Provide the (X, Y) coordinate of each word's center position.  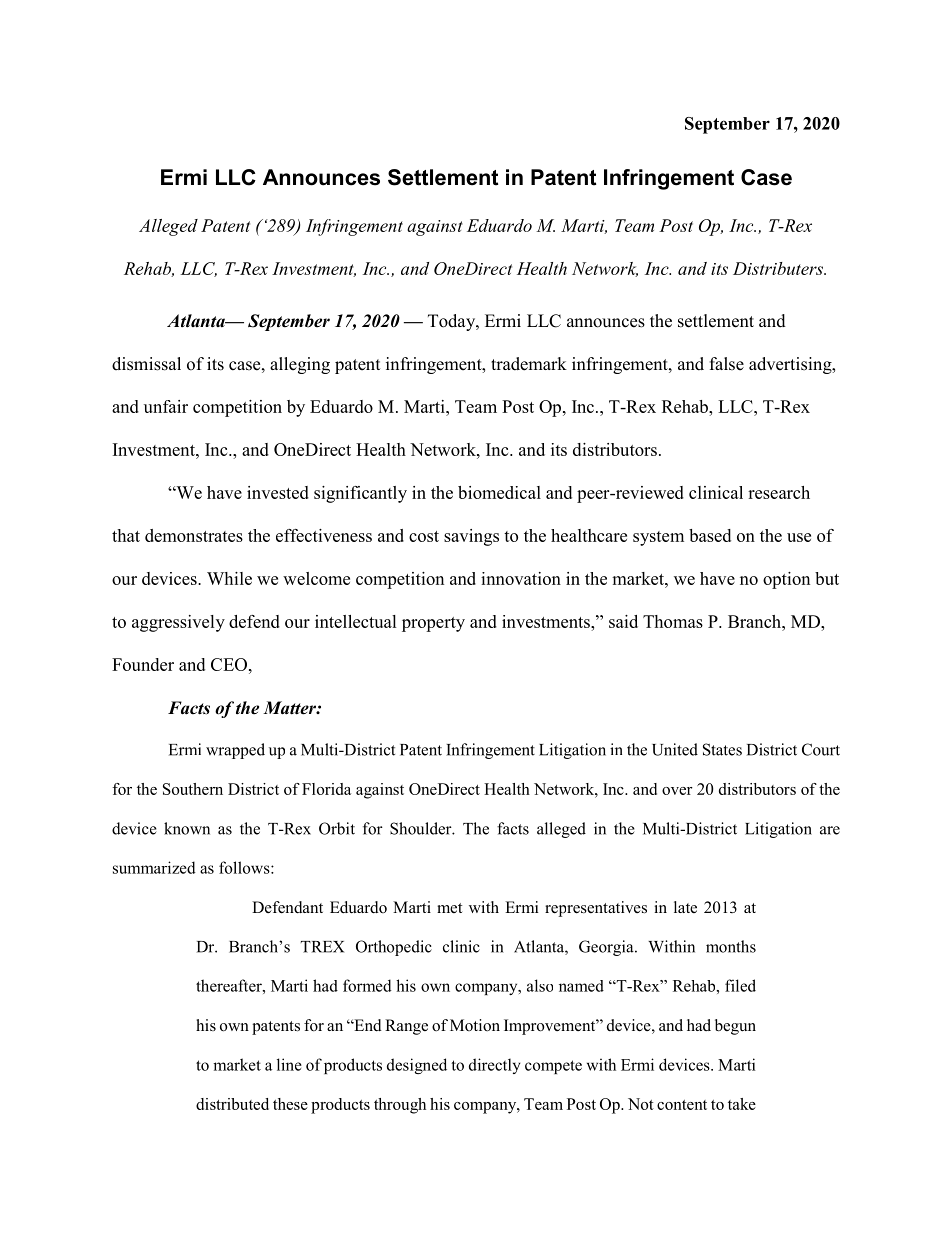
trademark (529, 364)
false (727, 364)
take (742, 1104)
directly (495, 1066)
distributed (232, 1104)
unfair (166, 406)
